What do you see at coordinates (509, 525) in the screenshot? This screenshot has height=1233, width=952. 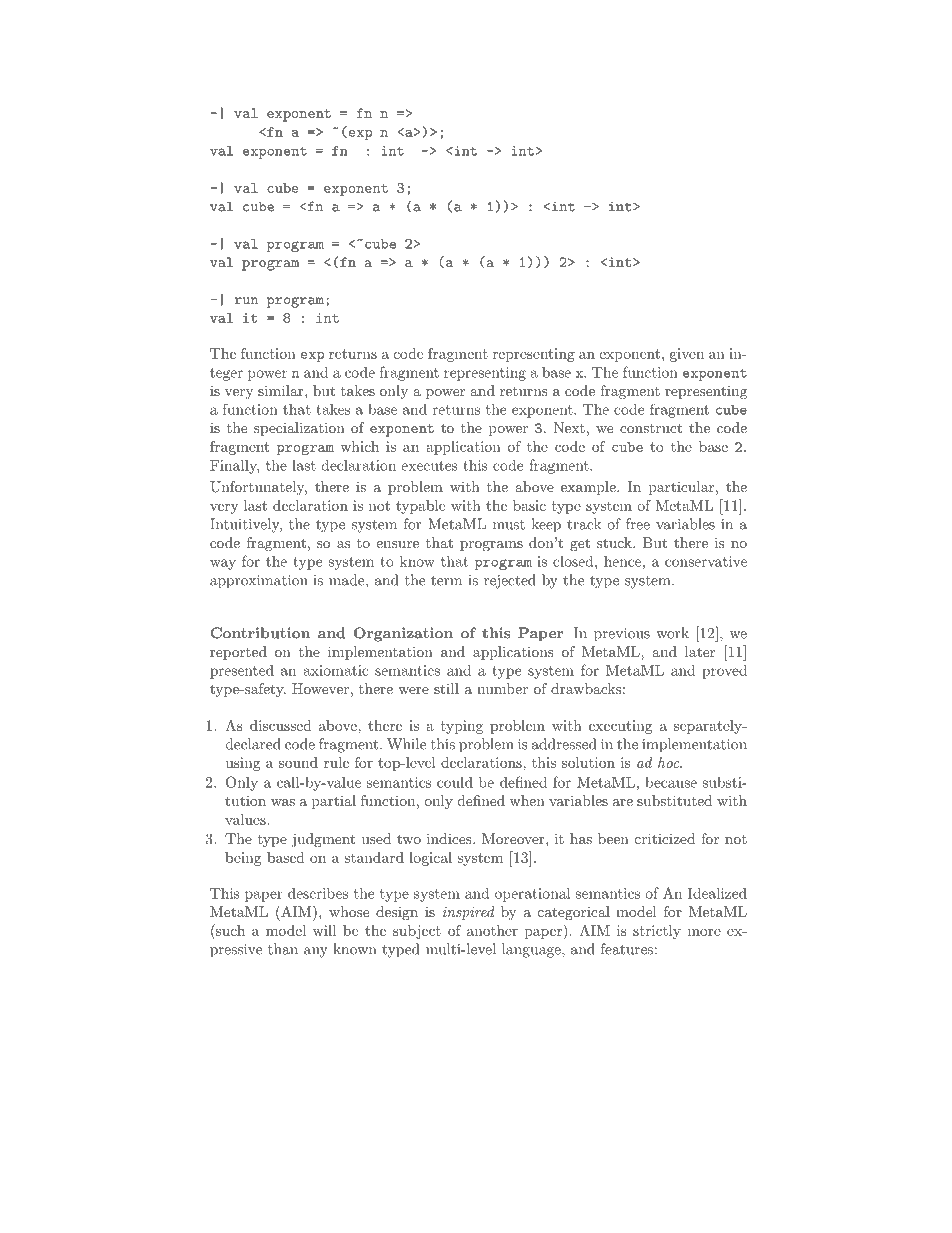 I see `must` at bounding box center [509, 525].
